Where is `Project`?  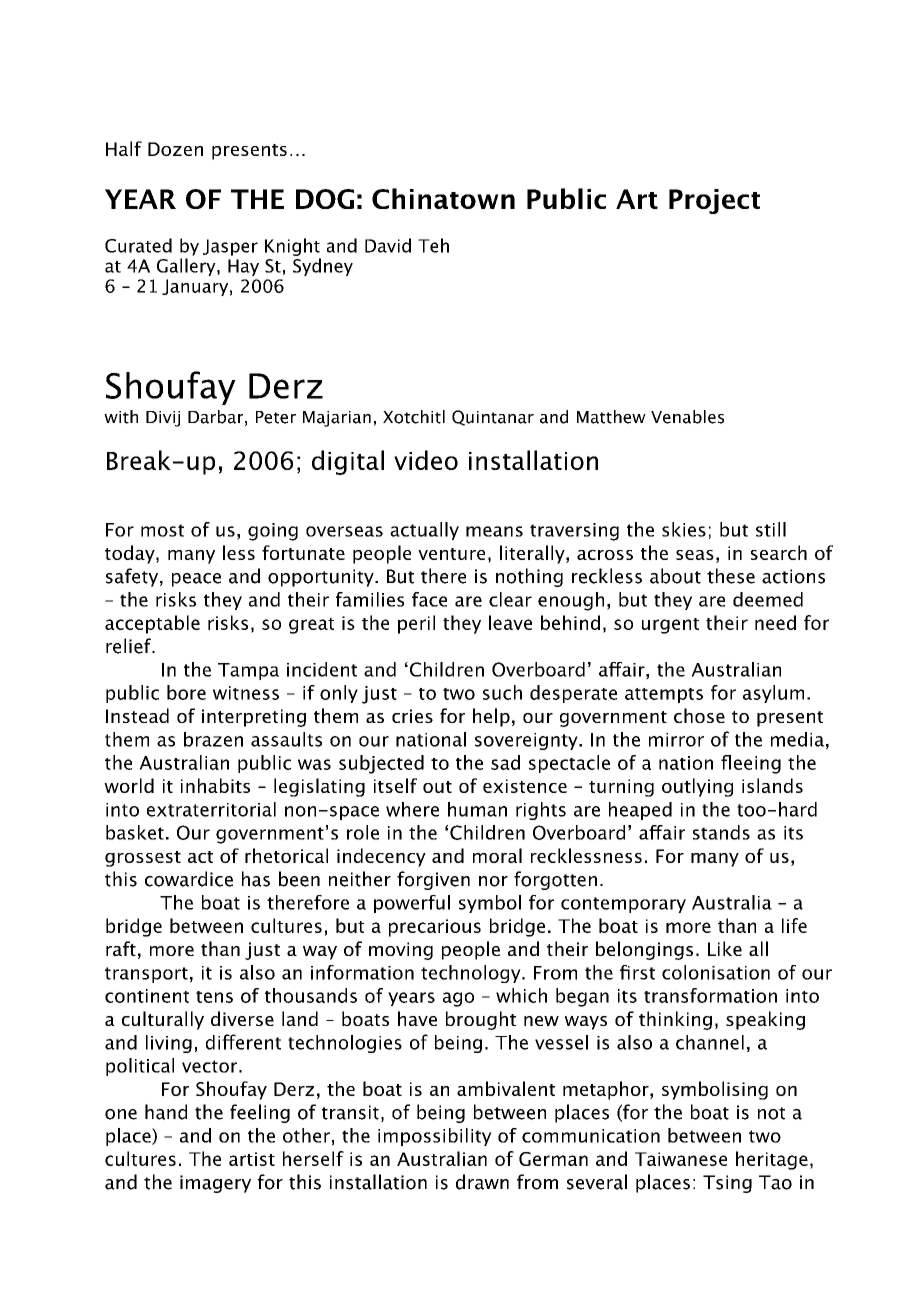 Project is located at coordinates (714, 201).
